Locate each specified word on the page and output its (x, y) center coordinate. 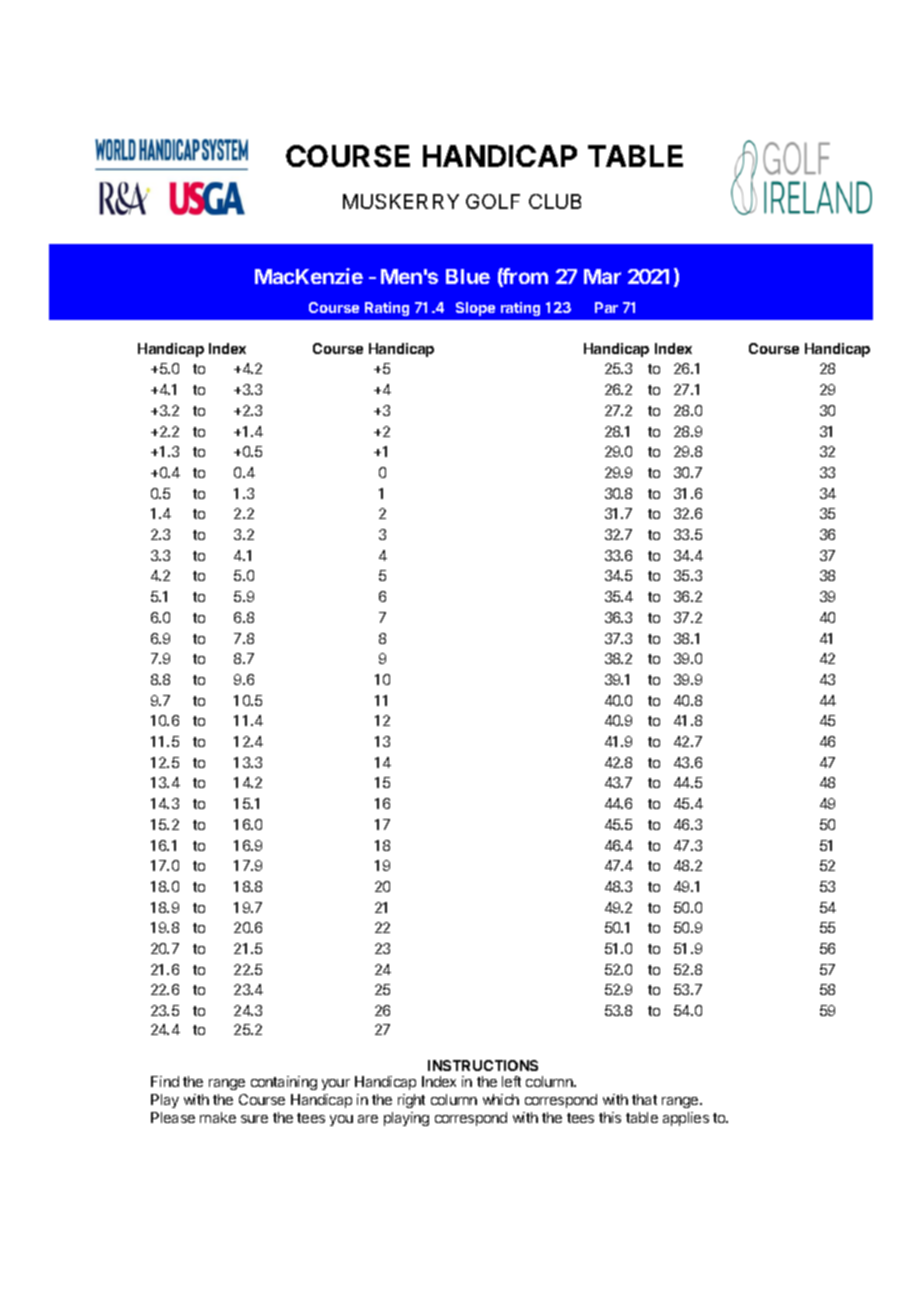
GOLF (493, 201)
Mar (602, 276)
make (218, 1117)
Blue (468, 276)
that (644, 1099)
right (411, 1101)
